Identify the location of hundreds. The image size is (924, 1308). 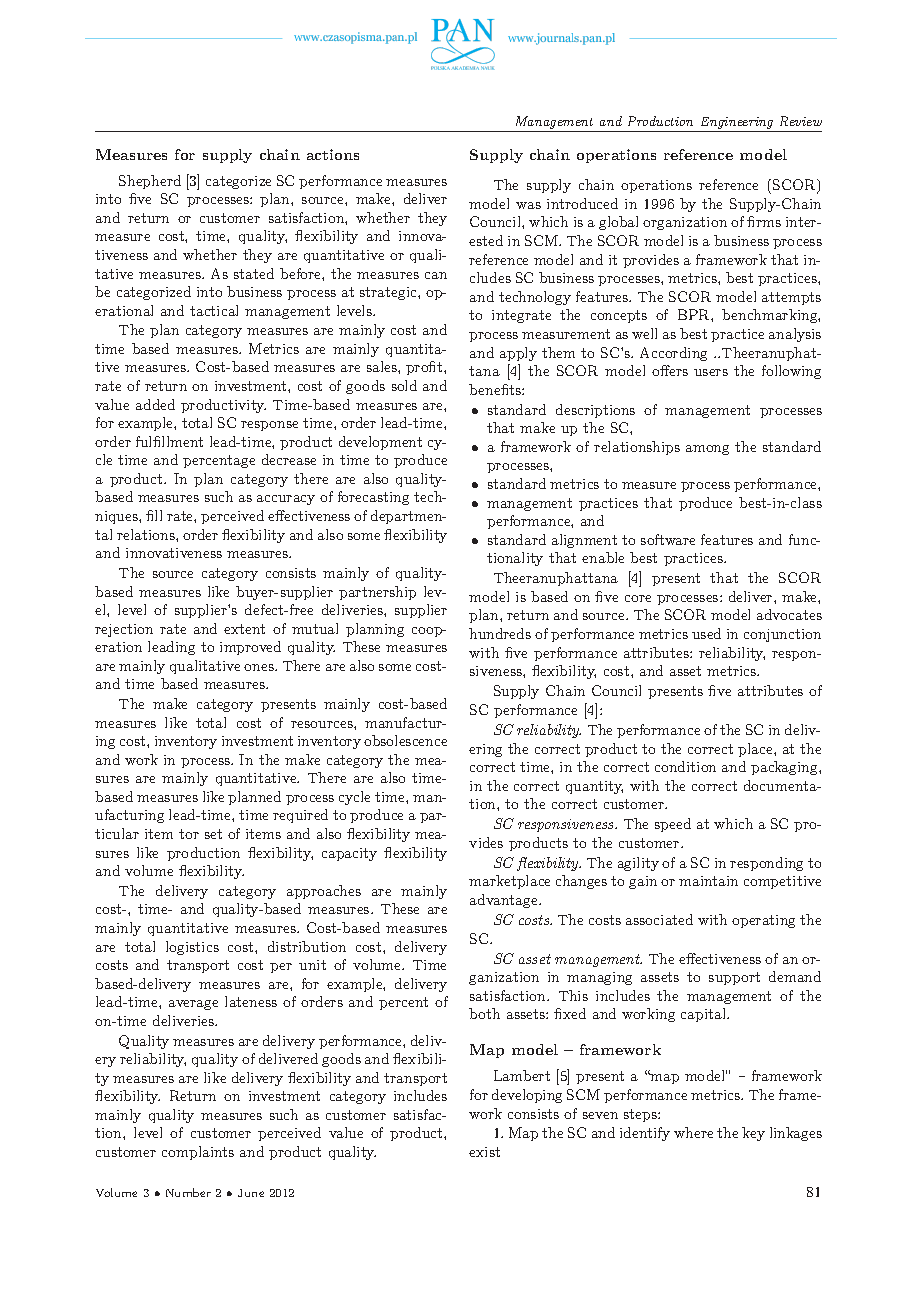
(500, 633).
